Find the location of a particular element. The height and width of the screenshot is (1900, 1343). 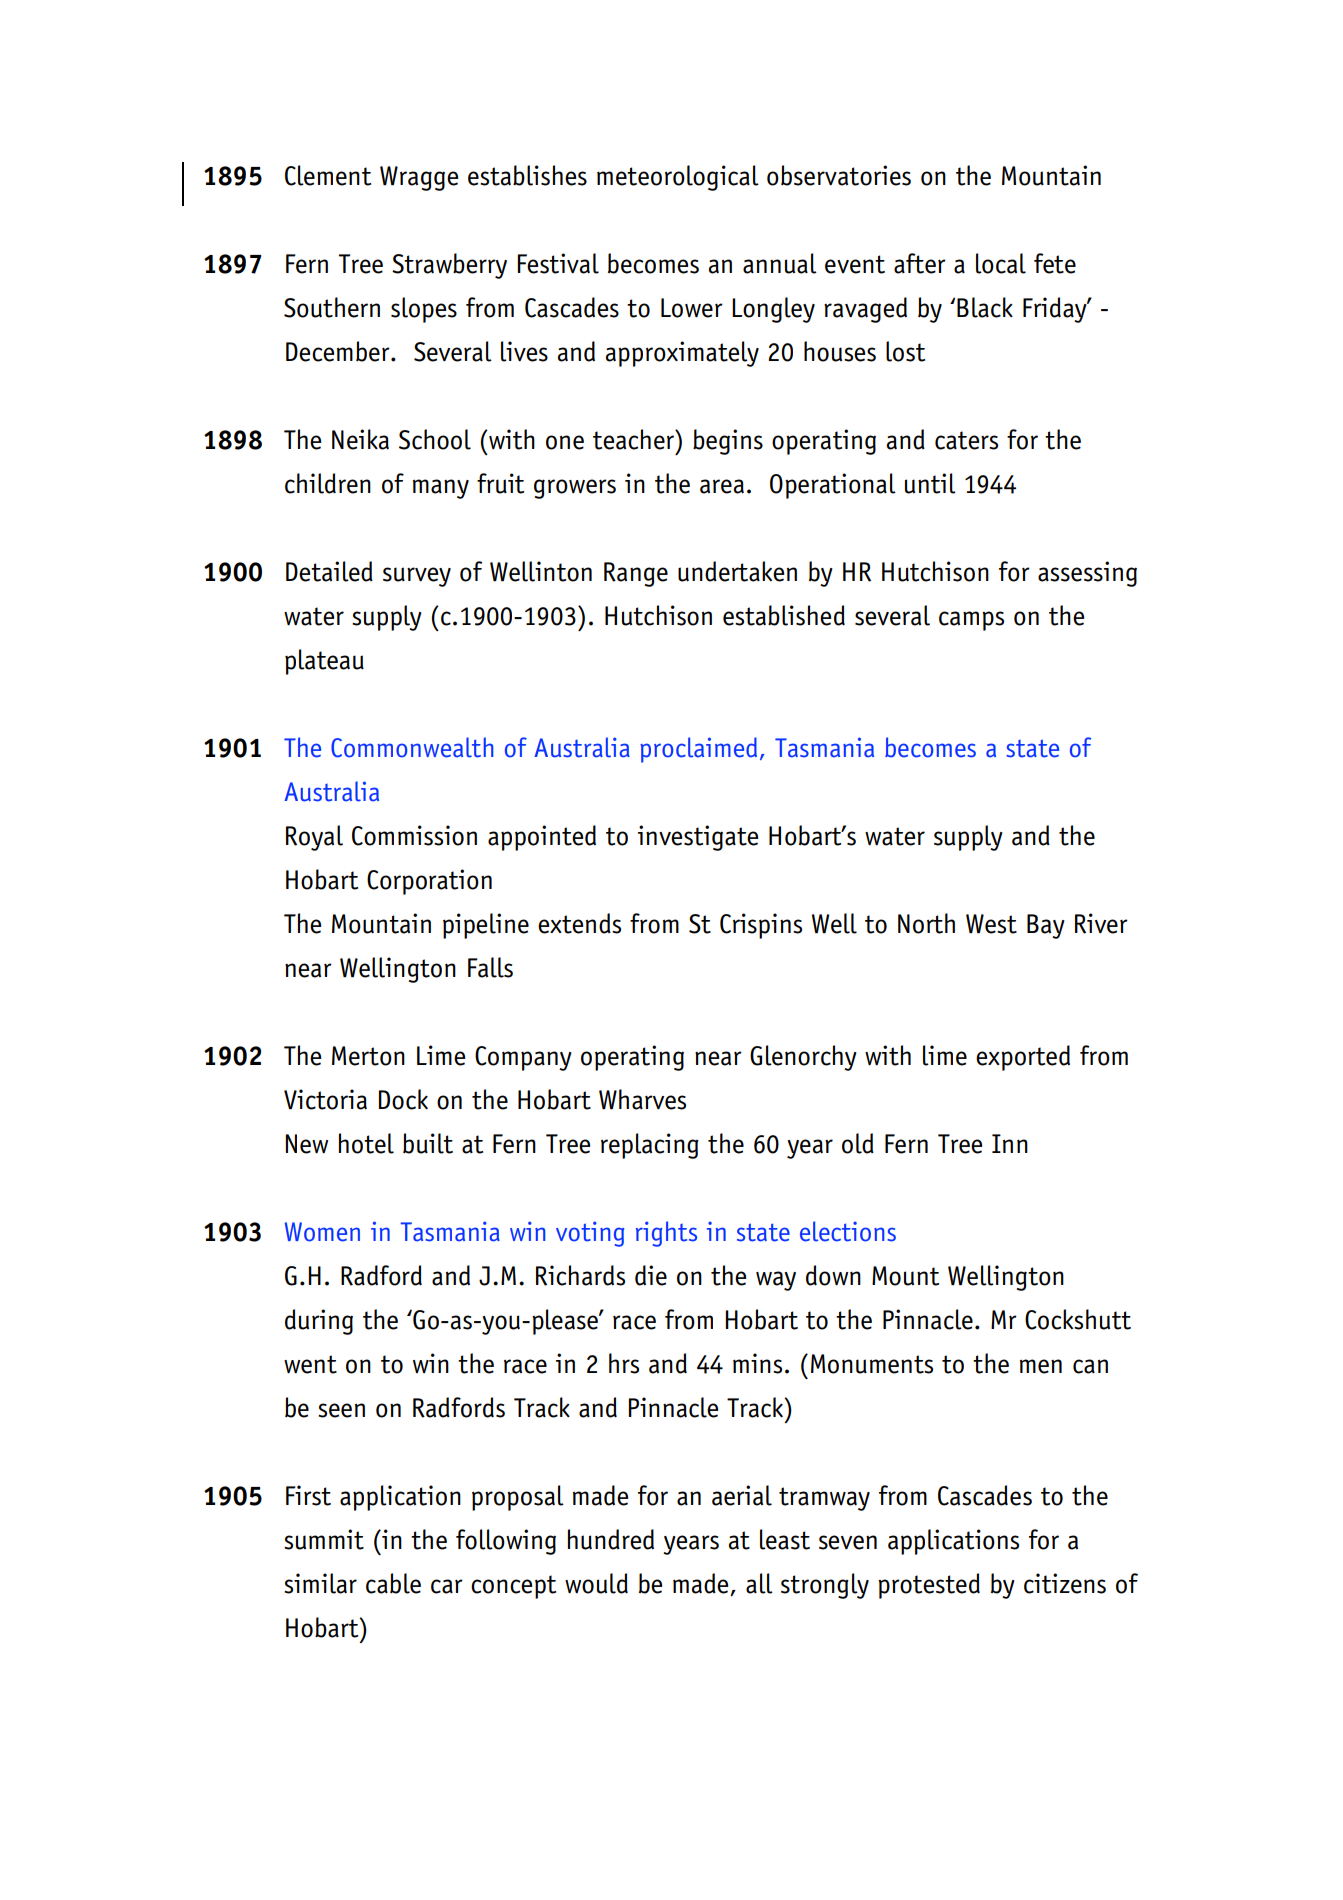

caters is located at coordinates (966, 440).
